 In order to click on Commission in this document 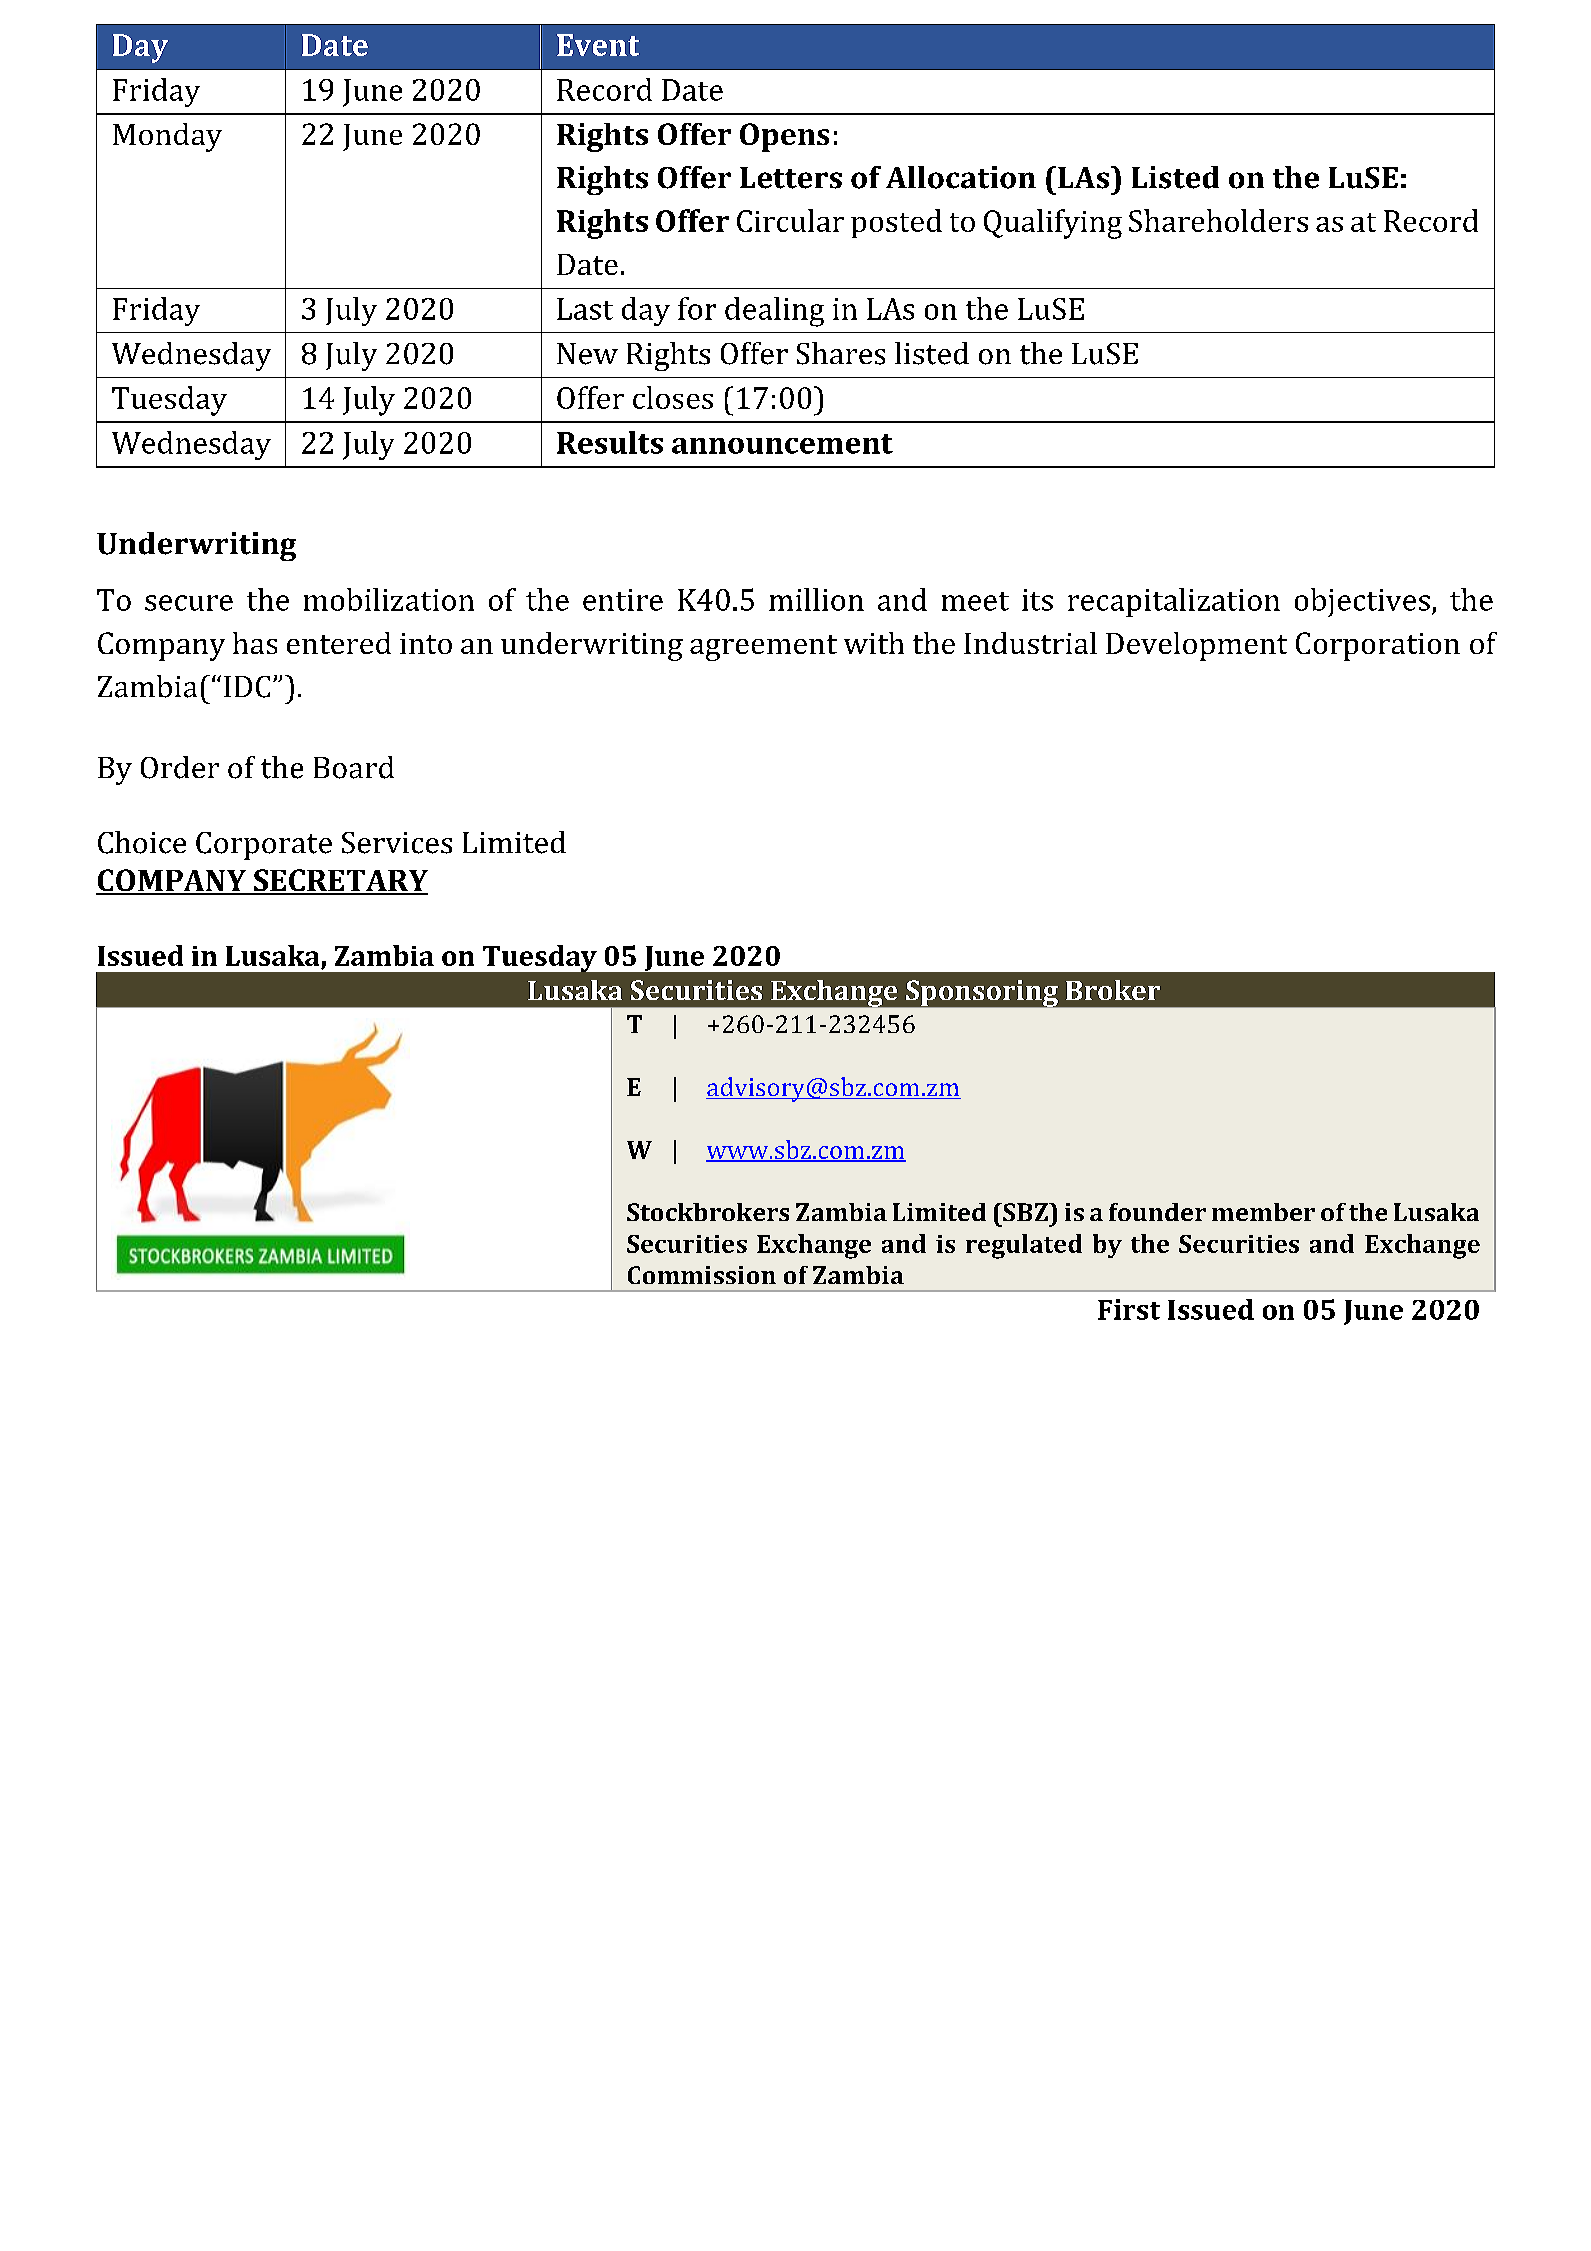, I will do `click(702, 1275)`.
